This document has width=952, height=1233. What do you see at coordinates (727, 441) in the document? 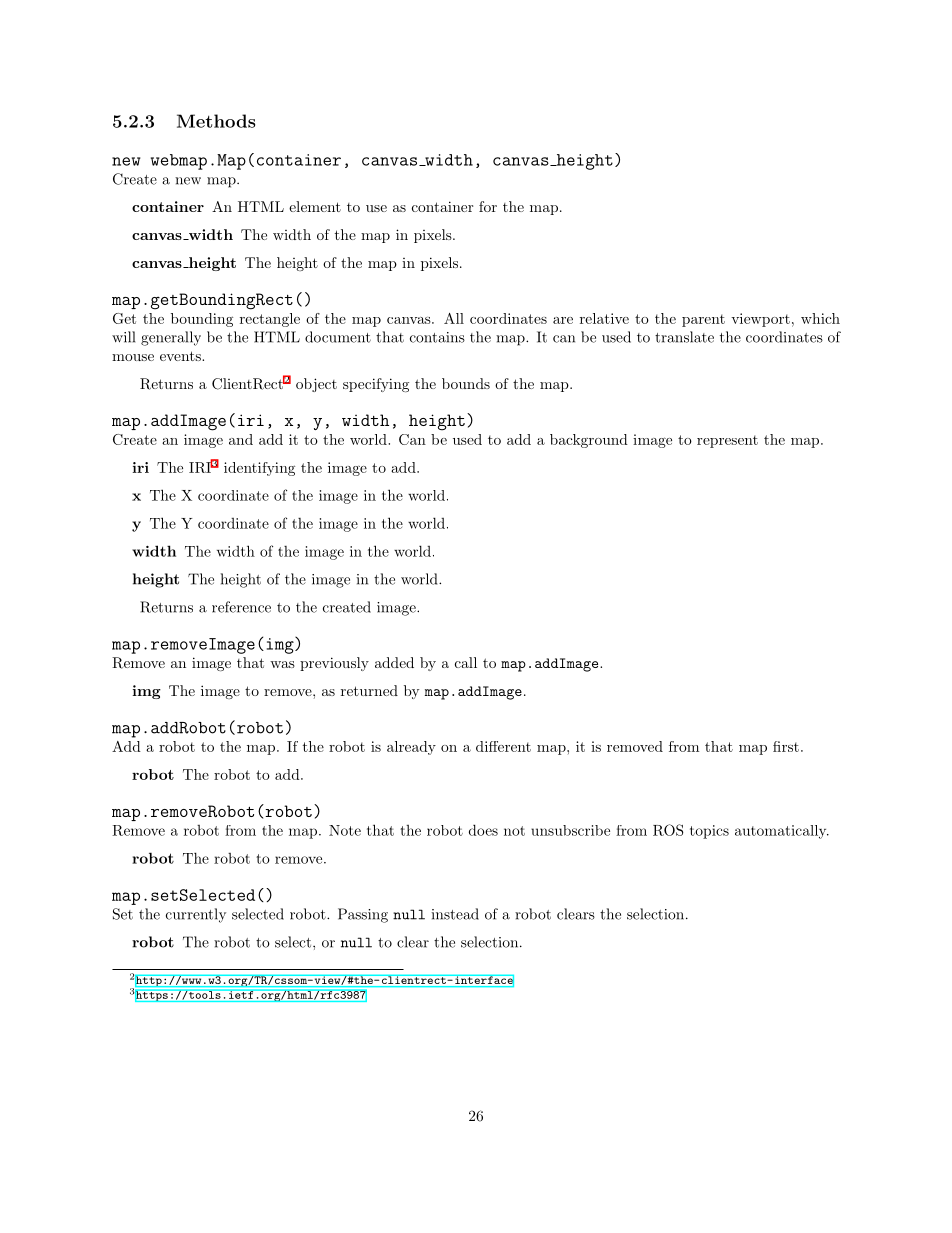
I see `represent` at bounding box center [727, 441].
